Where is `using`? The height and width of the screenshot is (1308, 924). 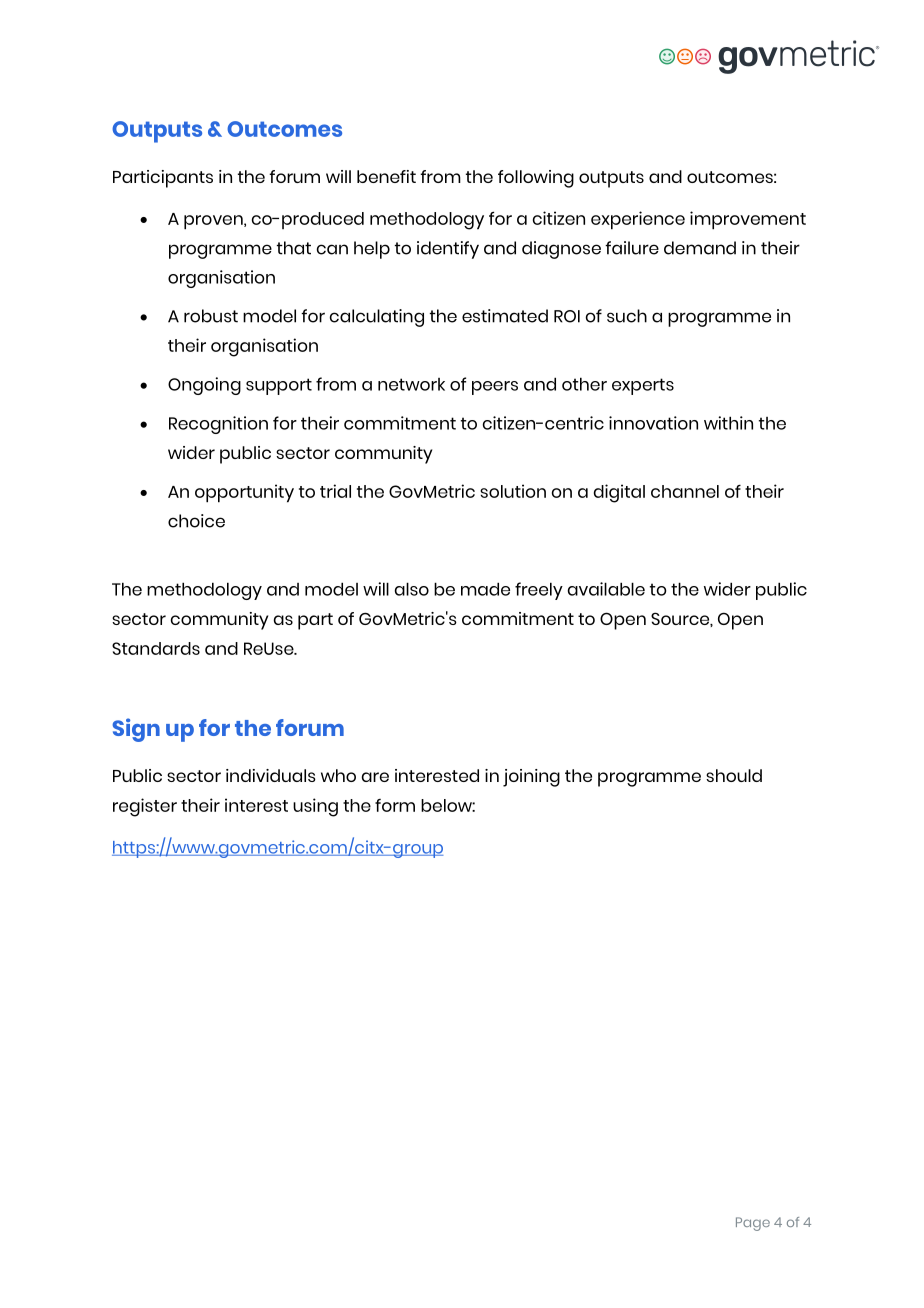 using is located at coordinates (315, 807).
